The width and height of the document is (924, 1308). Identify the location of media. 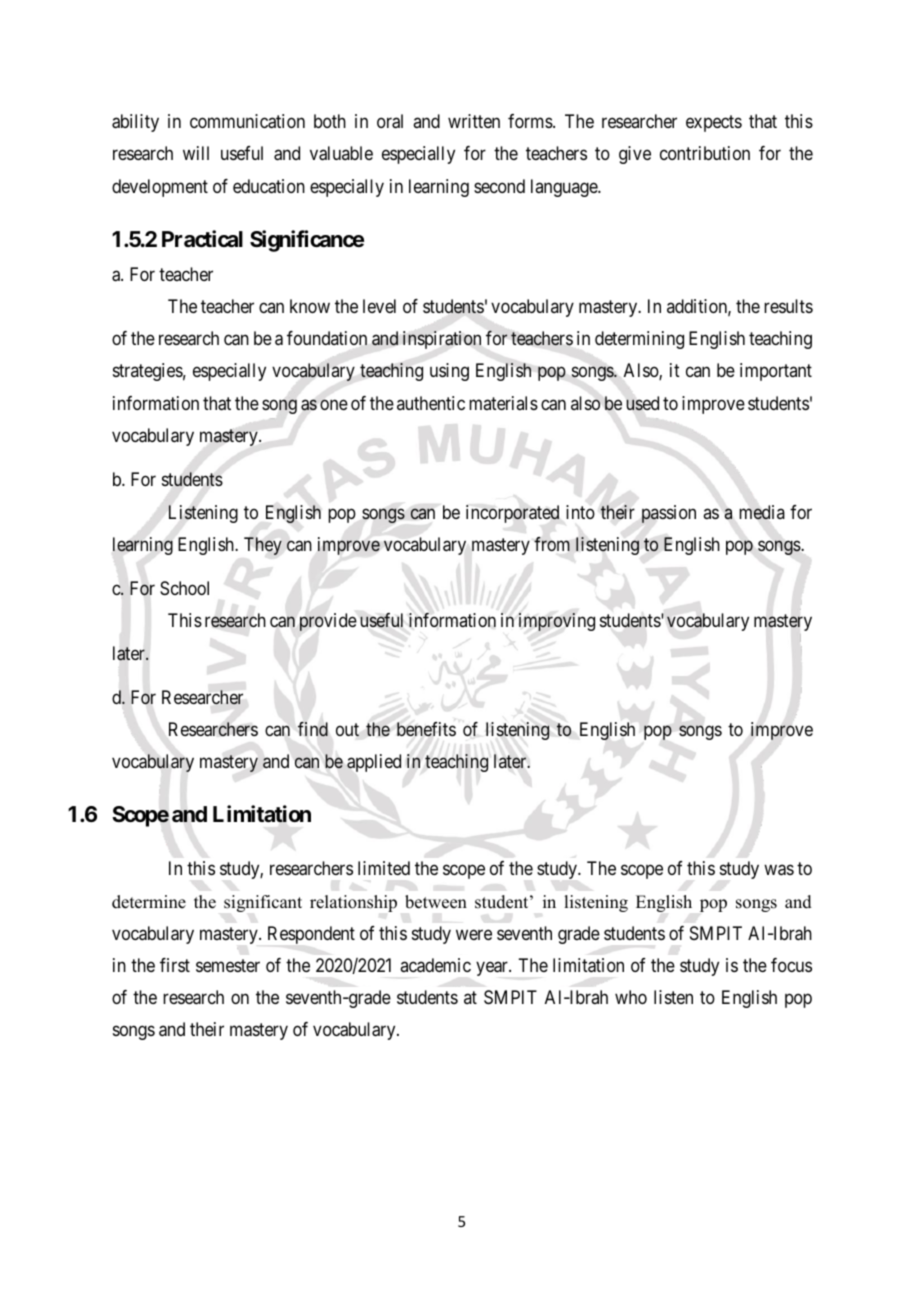
(762, 512).
